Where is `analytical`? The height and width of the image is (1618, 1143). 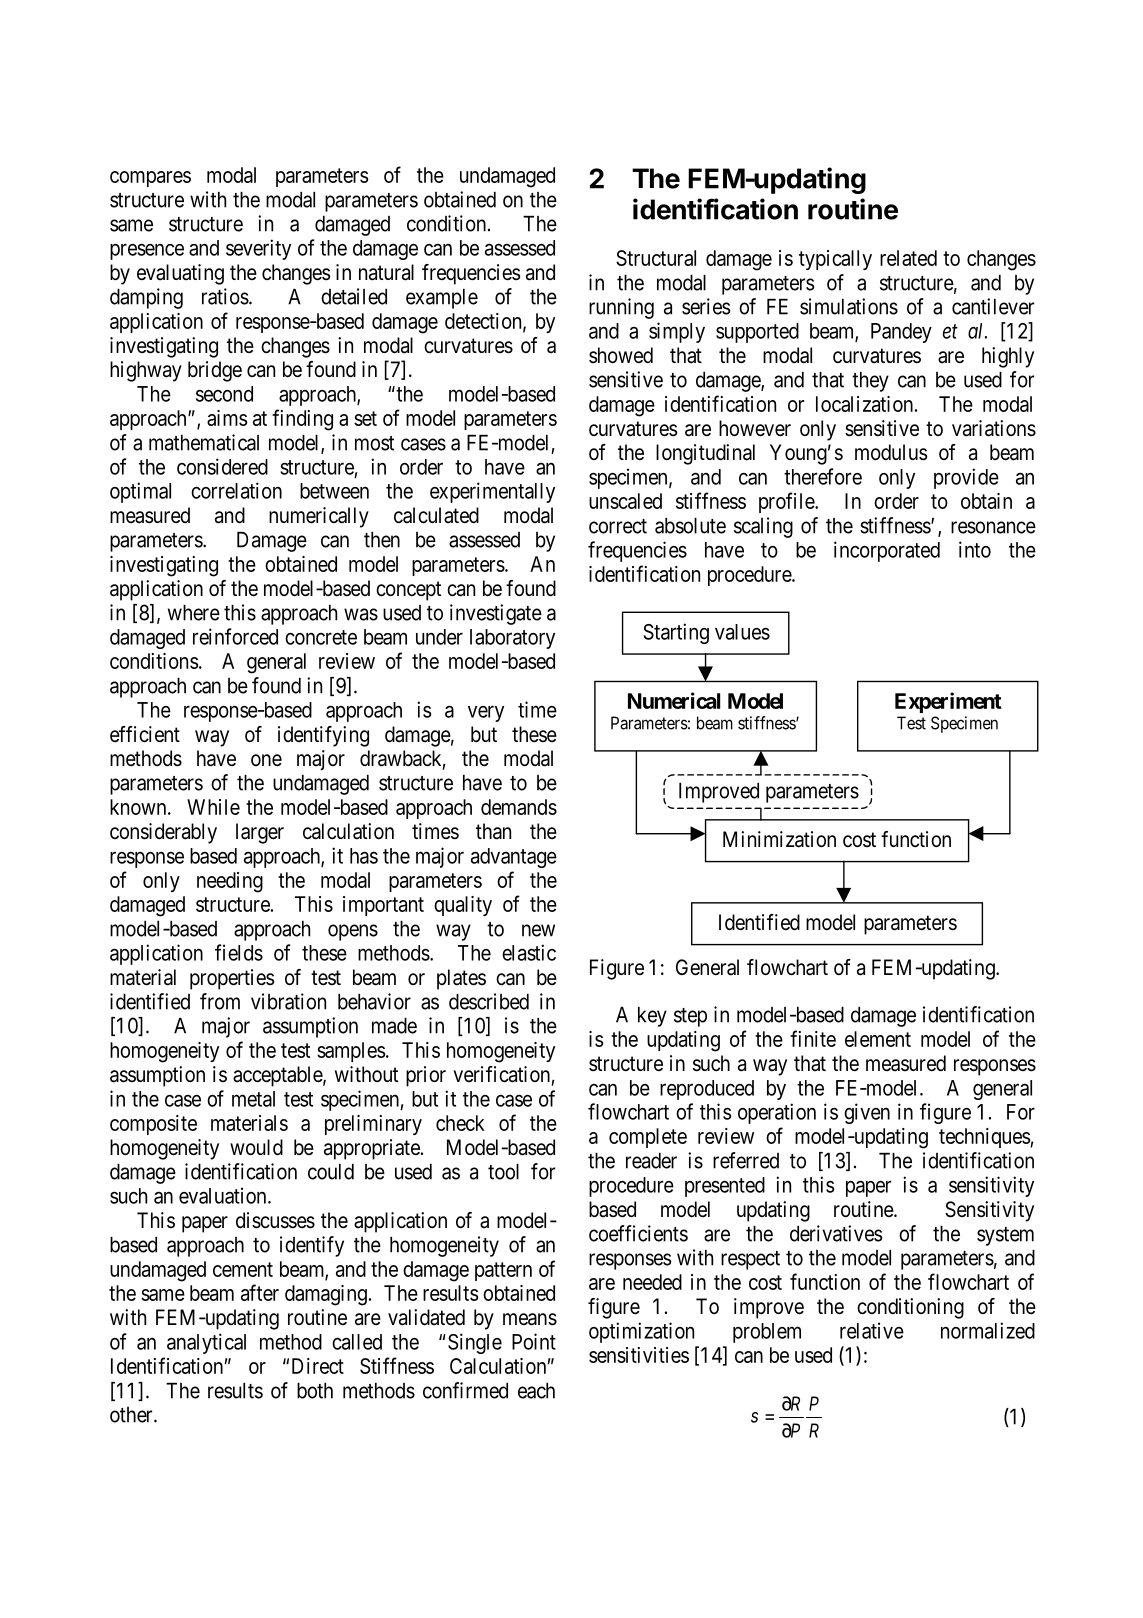
analytical is located at coordinates (206, 1343).
